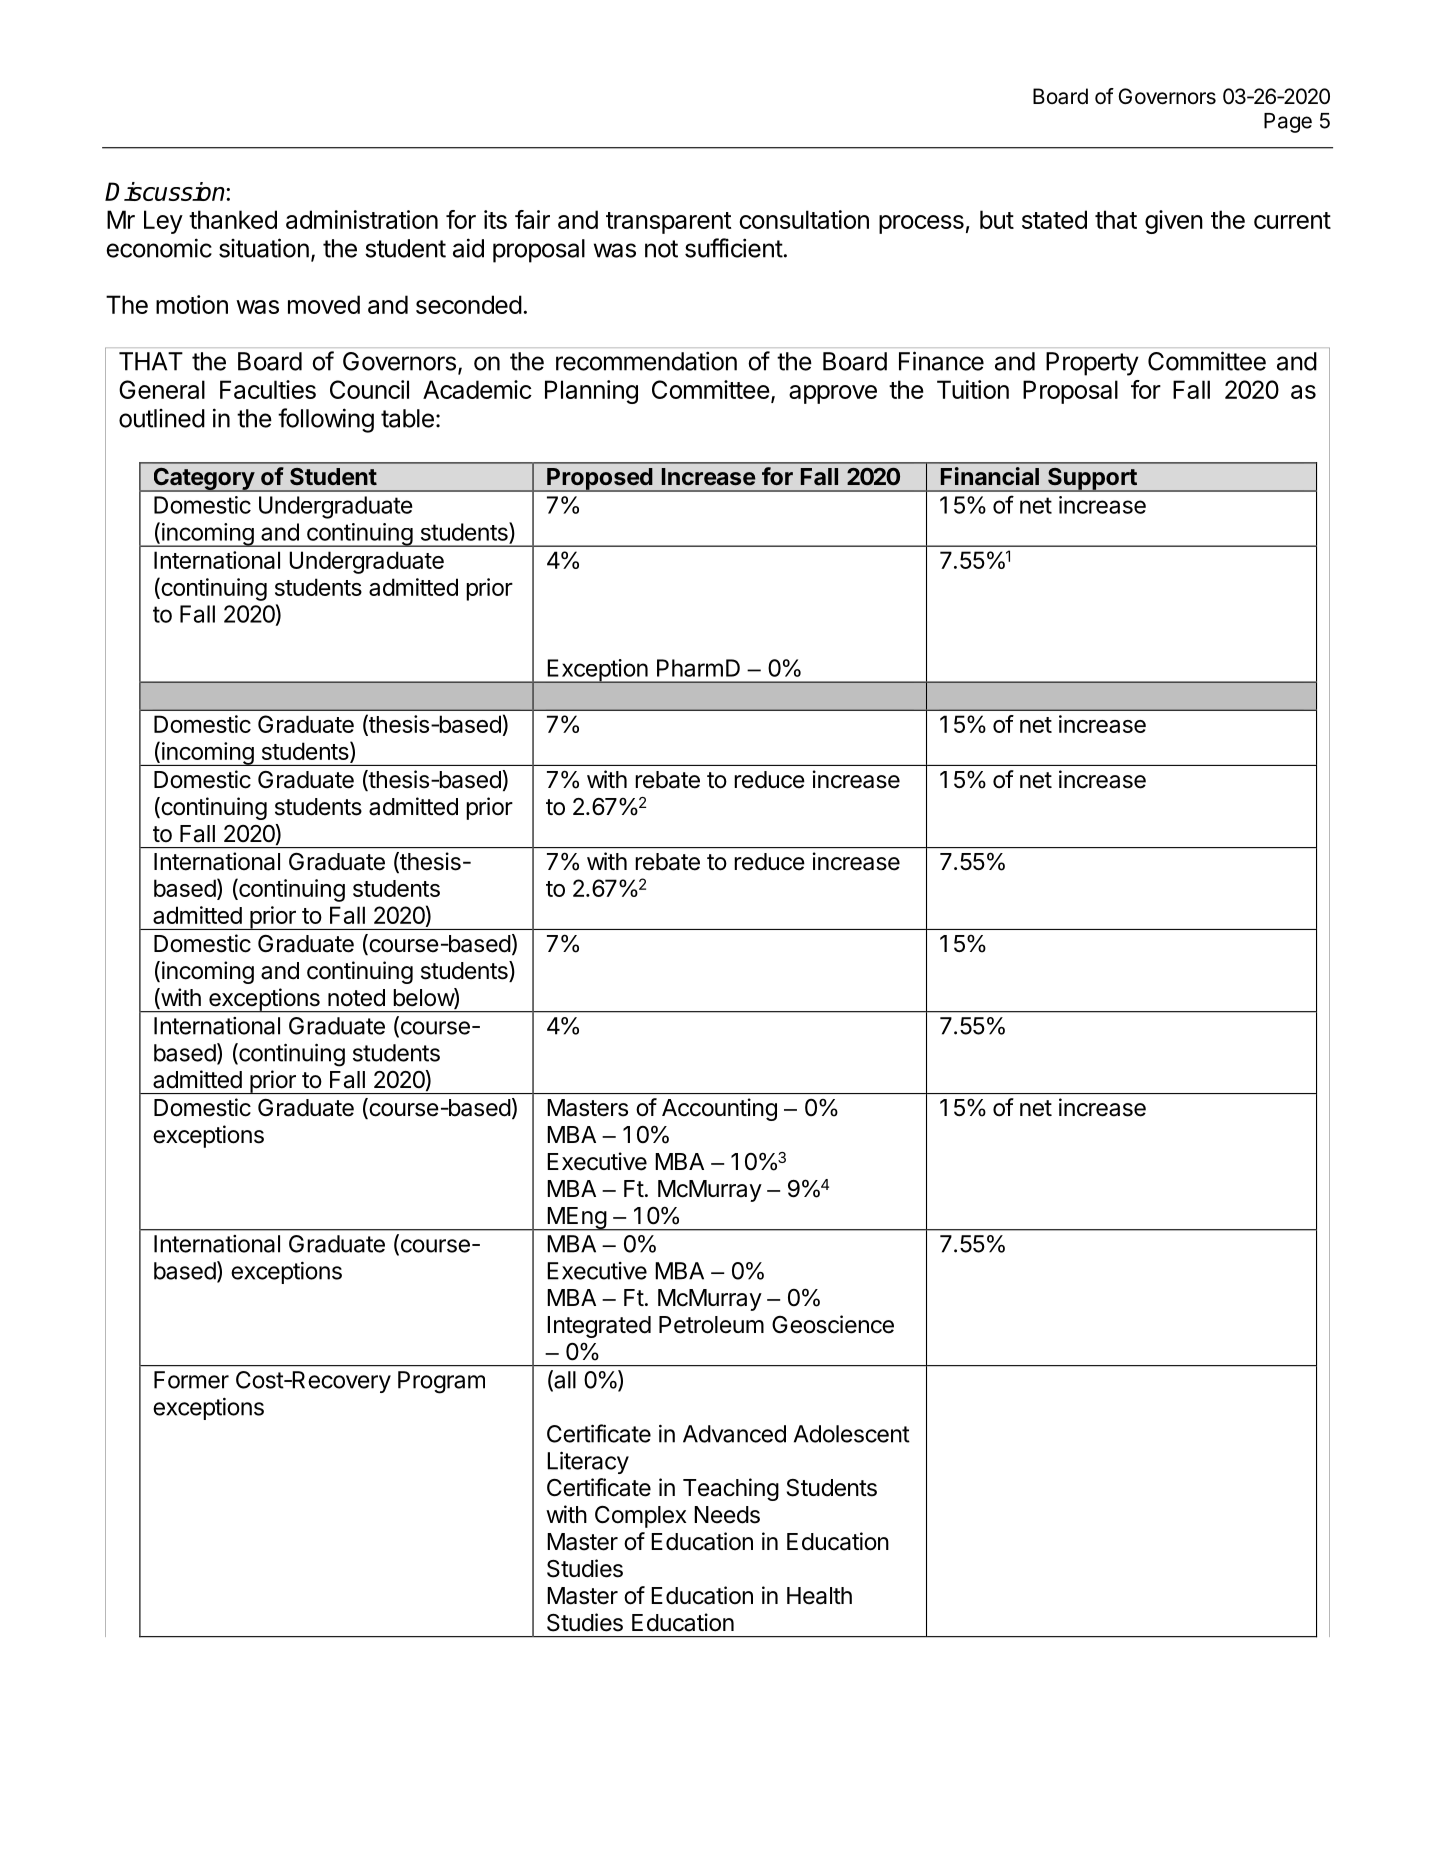 This screenshot has height=1857, width=1435. Describe the element at coordinates (191, 1380) in the screenshot. I see `Former` at that location.
